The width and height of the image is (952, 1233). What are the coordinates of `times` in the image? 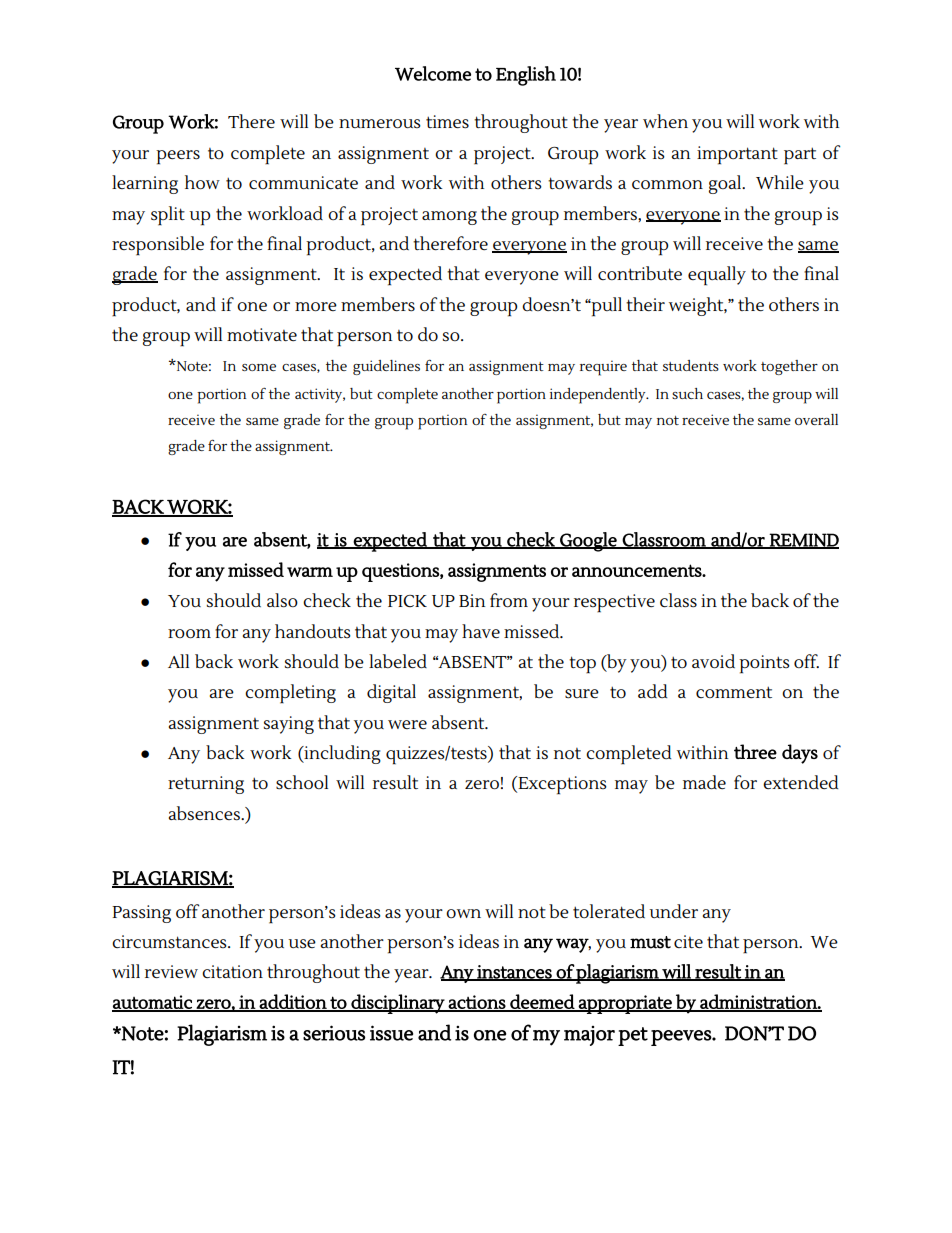 It's located at (447, 122).
